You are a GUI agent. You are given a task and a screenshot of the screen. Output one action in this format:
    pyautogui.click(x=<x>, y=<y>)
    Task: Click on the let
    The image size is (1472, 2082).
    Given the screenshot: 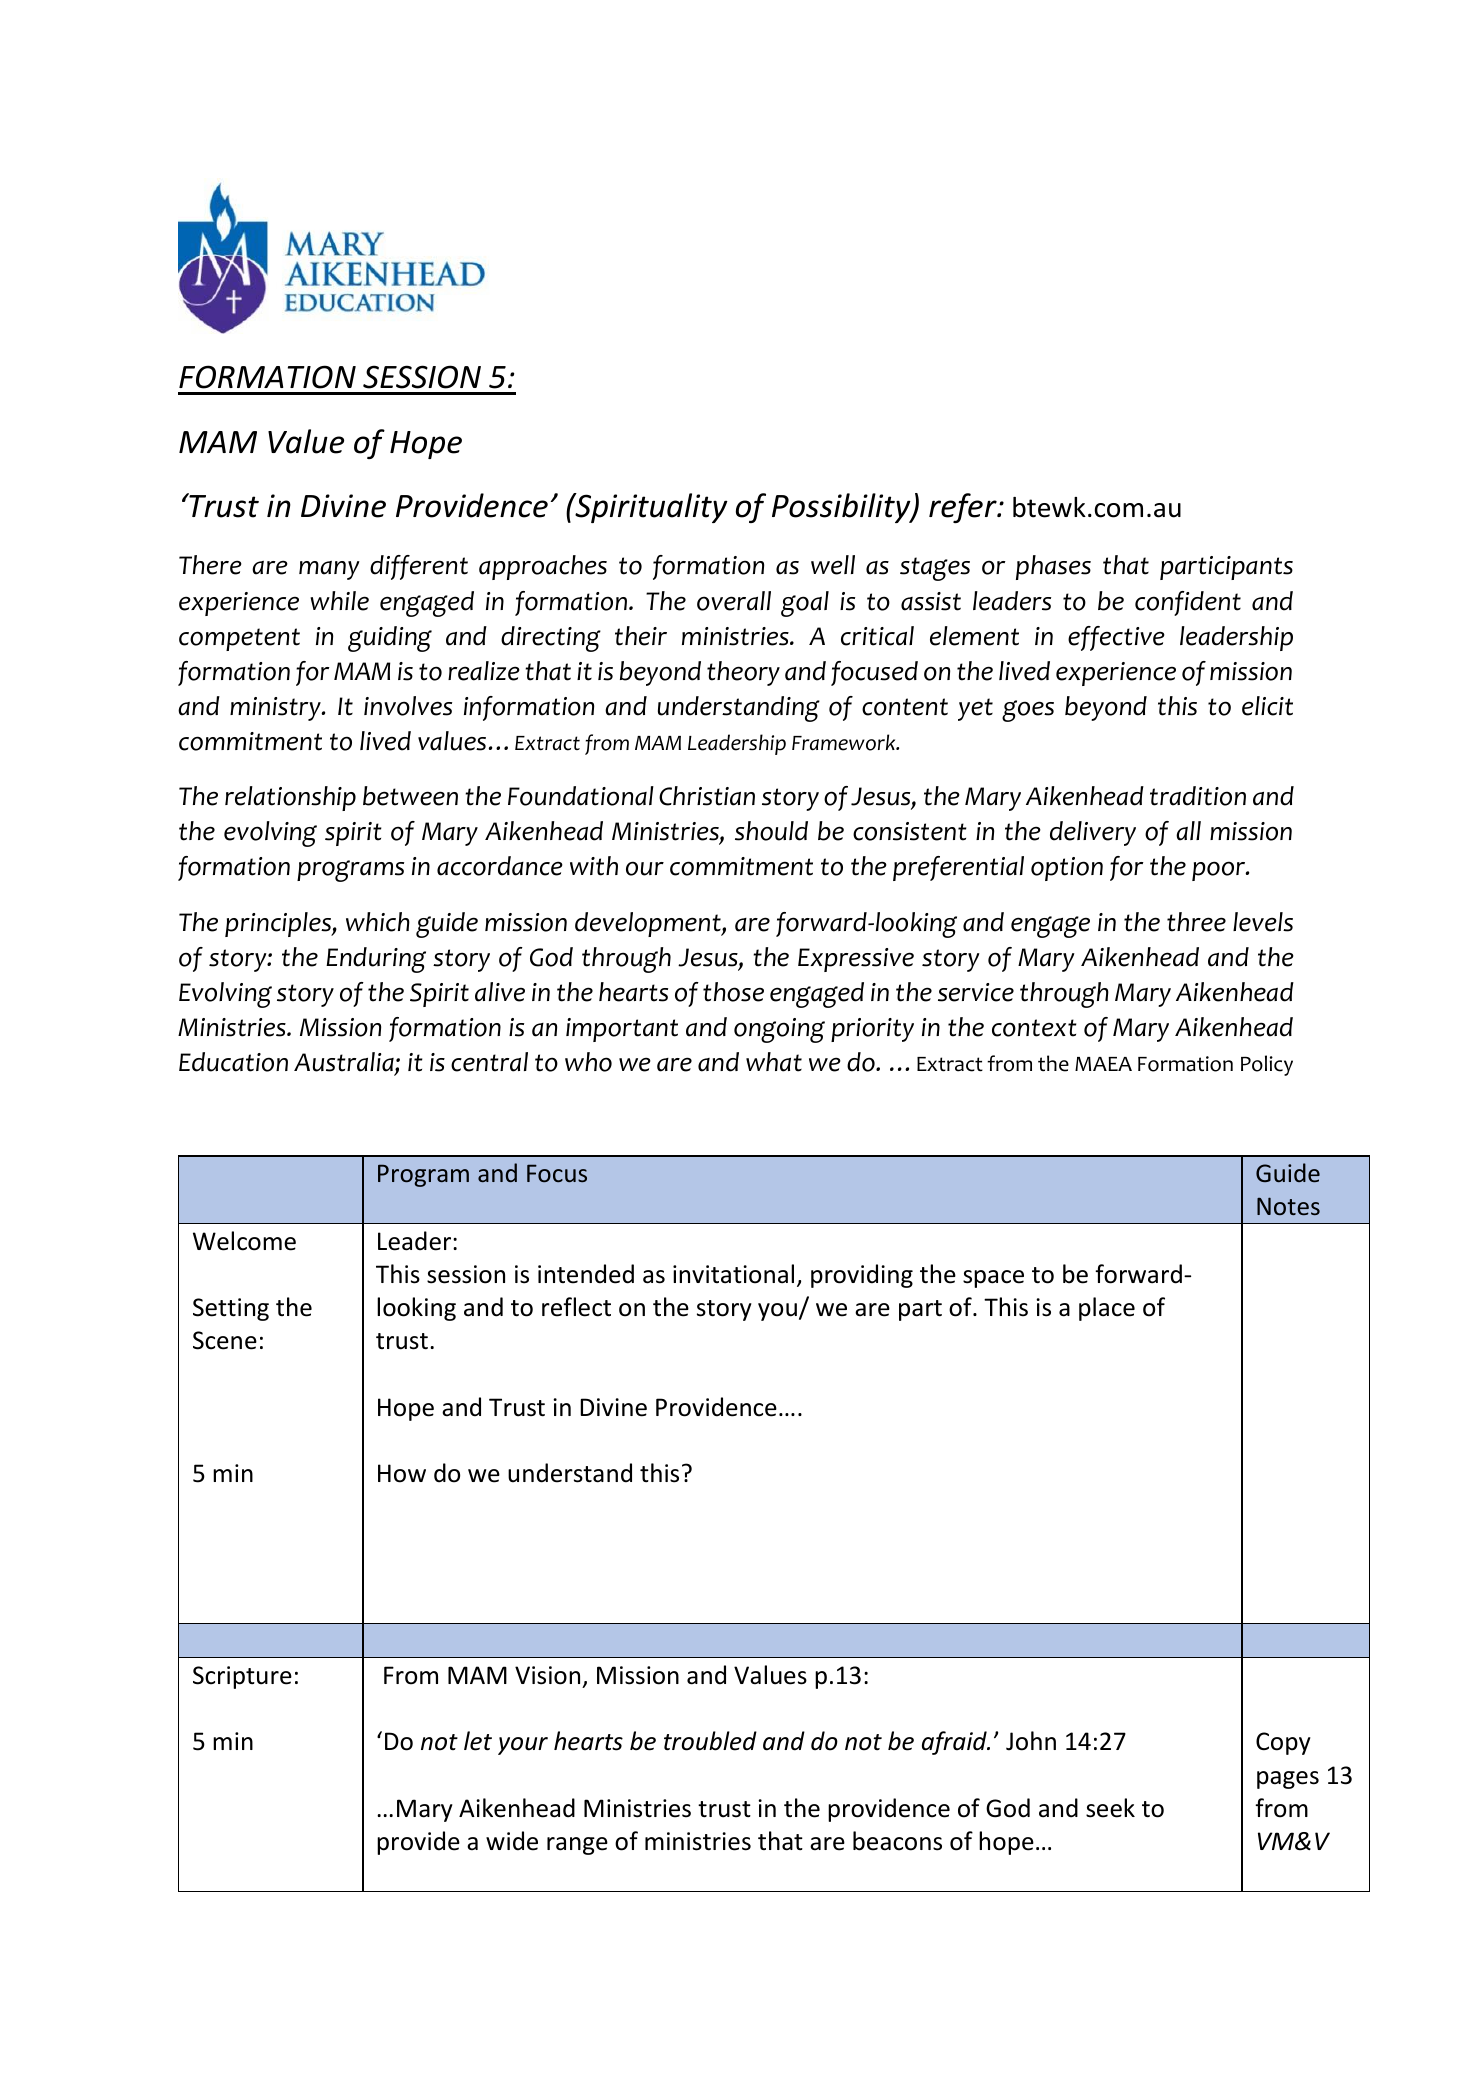 What is the action you would take?
    pyautogui.click(x=478, y=1741)
